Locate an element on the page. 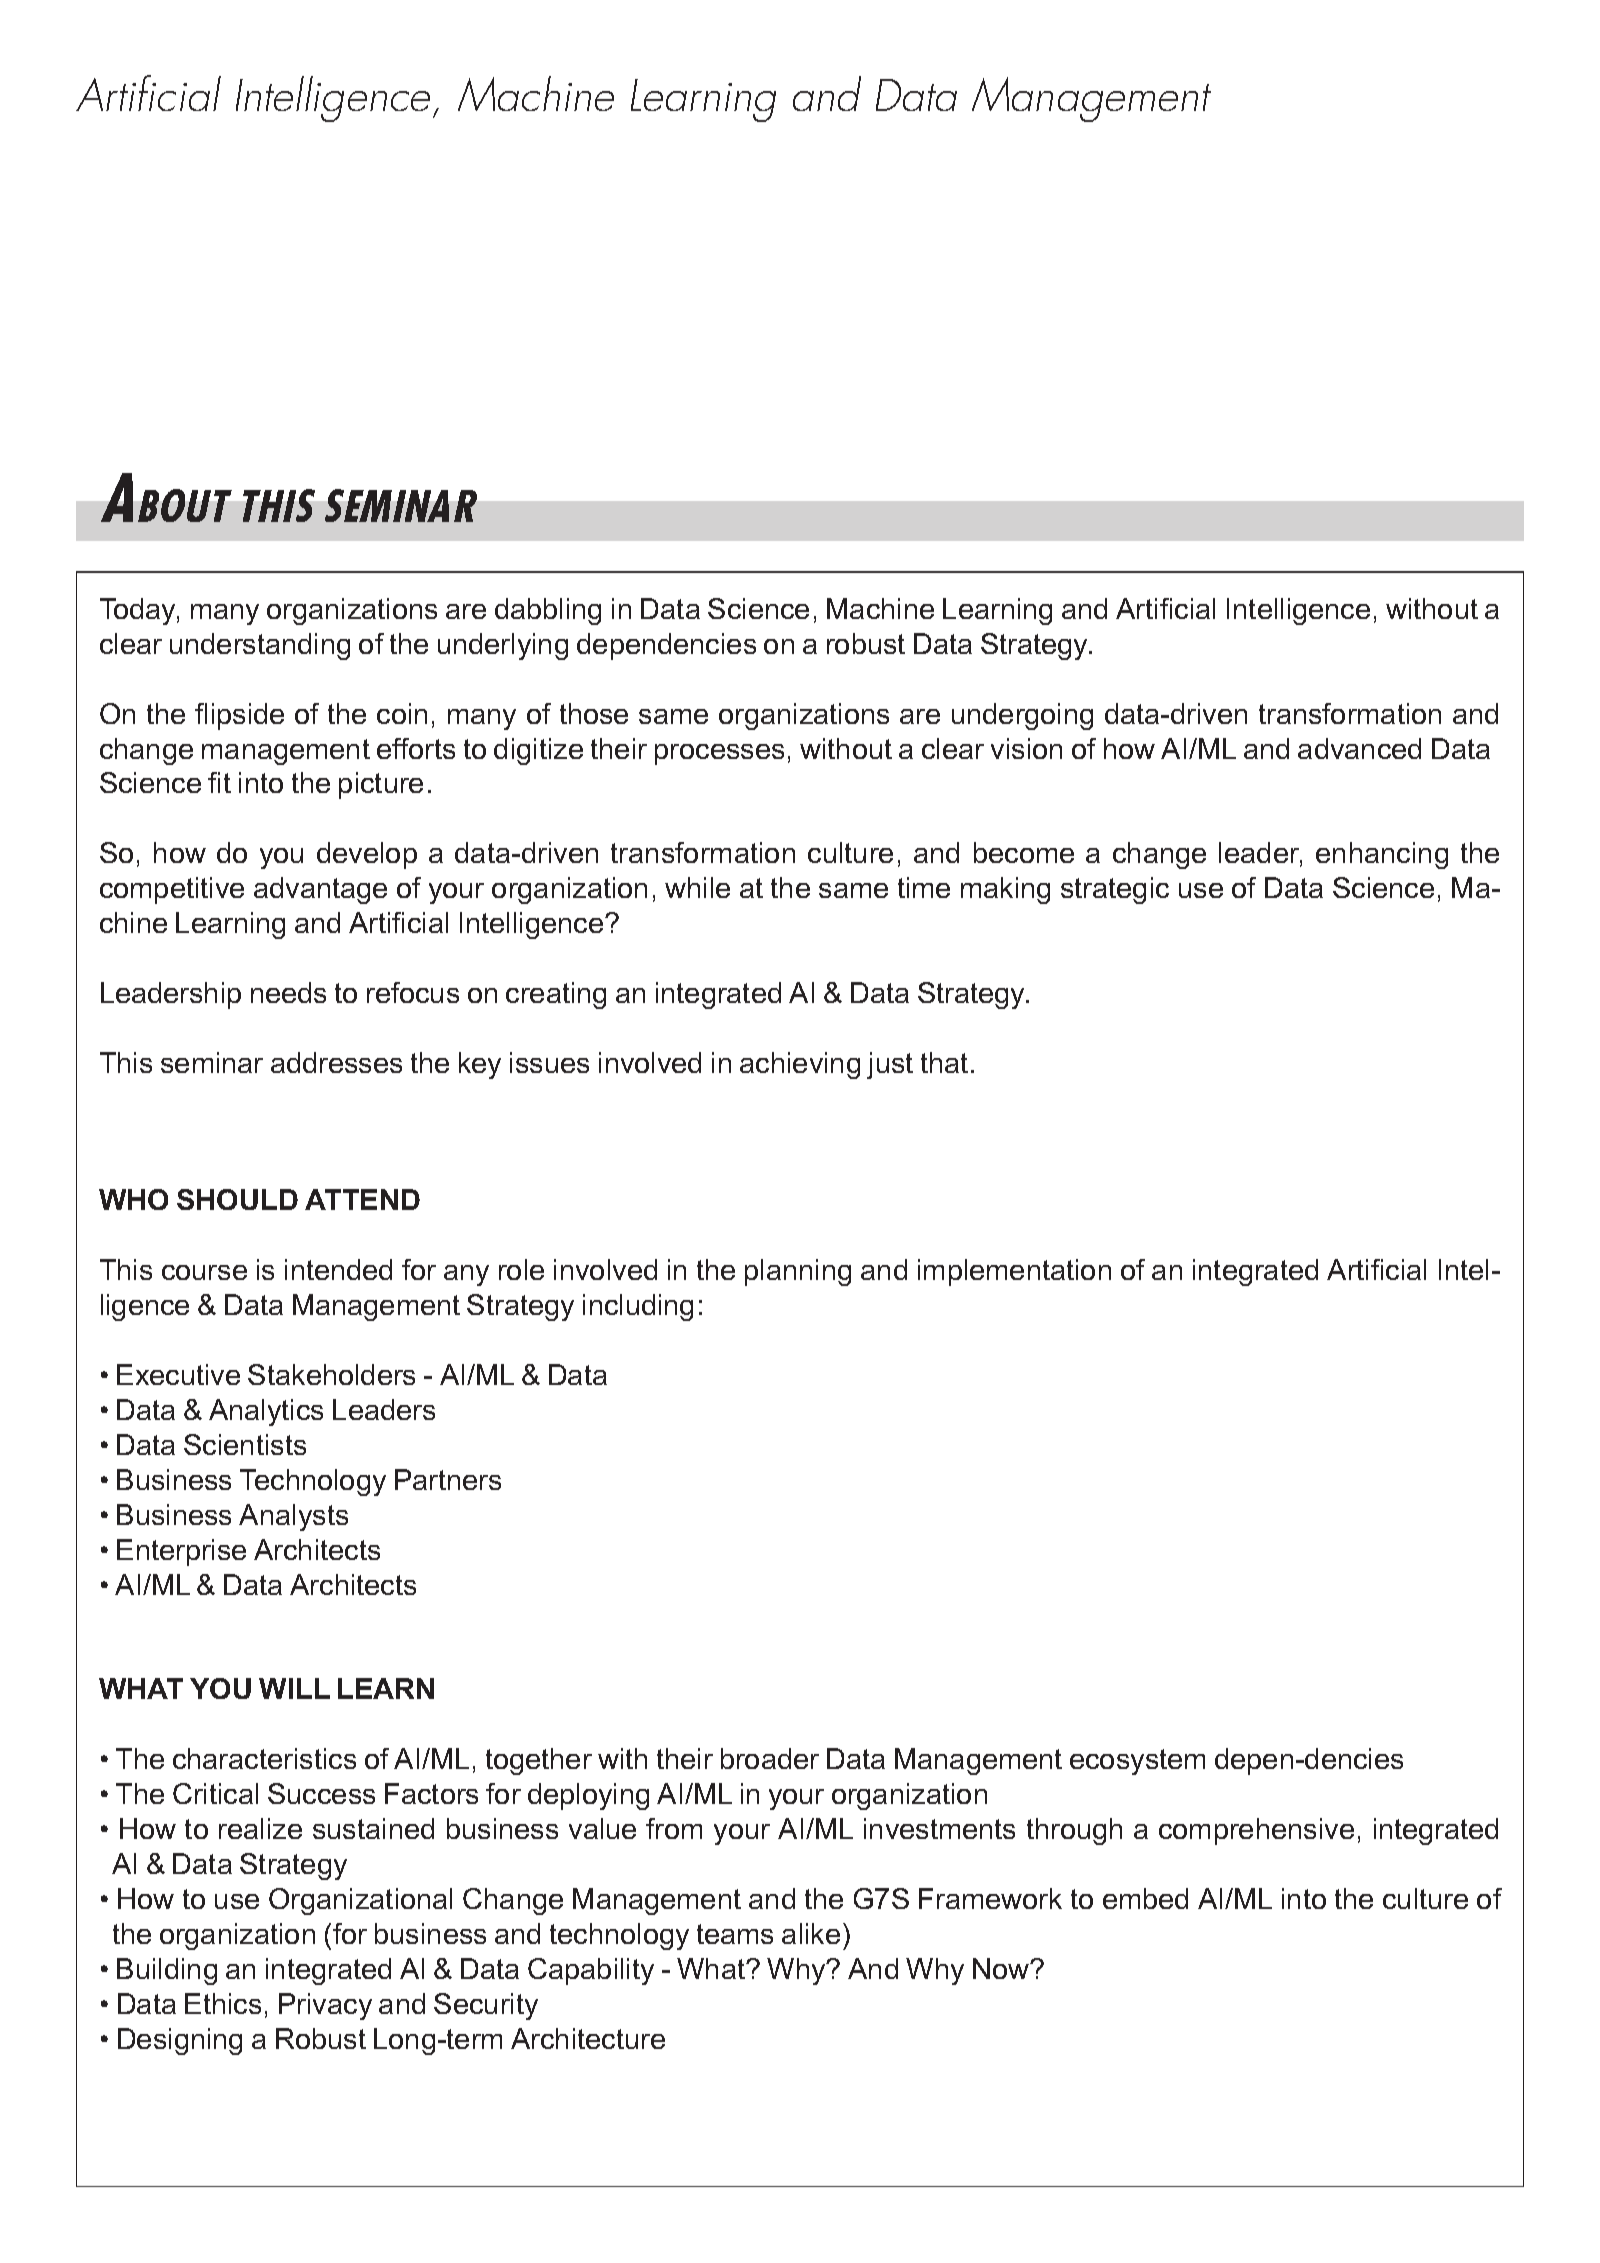  planning is located at coordinates (798, 1272).
